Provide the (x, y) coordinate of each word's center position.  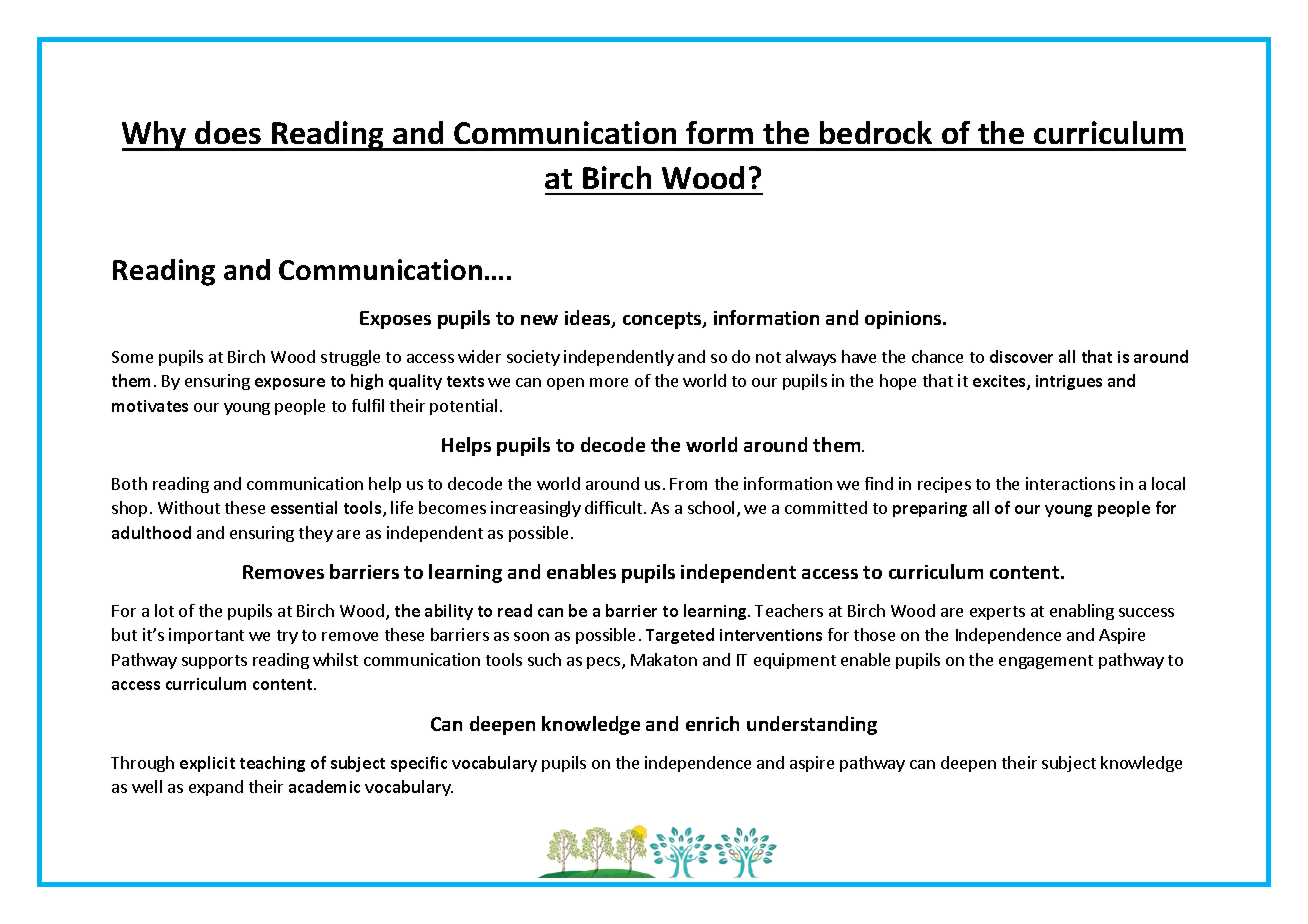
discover (1021, 356)
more (609, 382)
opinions (904, 320)
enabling (1082, 612)
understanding (812, 725)
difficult (613, 507)
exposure (290, 384)
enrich (712, 723)
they (316, 534)
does (228, 132)
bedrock (876, 132)
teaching (272, 764)
